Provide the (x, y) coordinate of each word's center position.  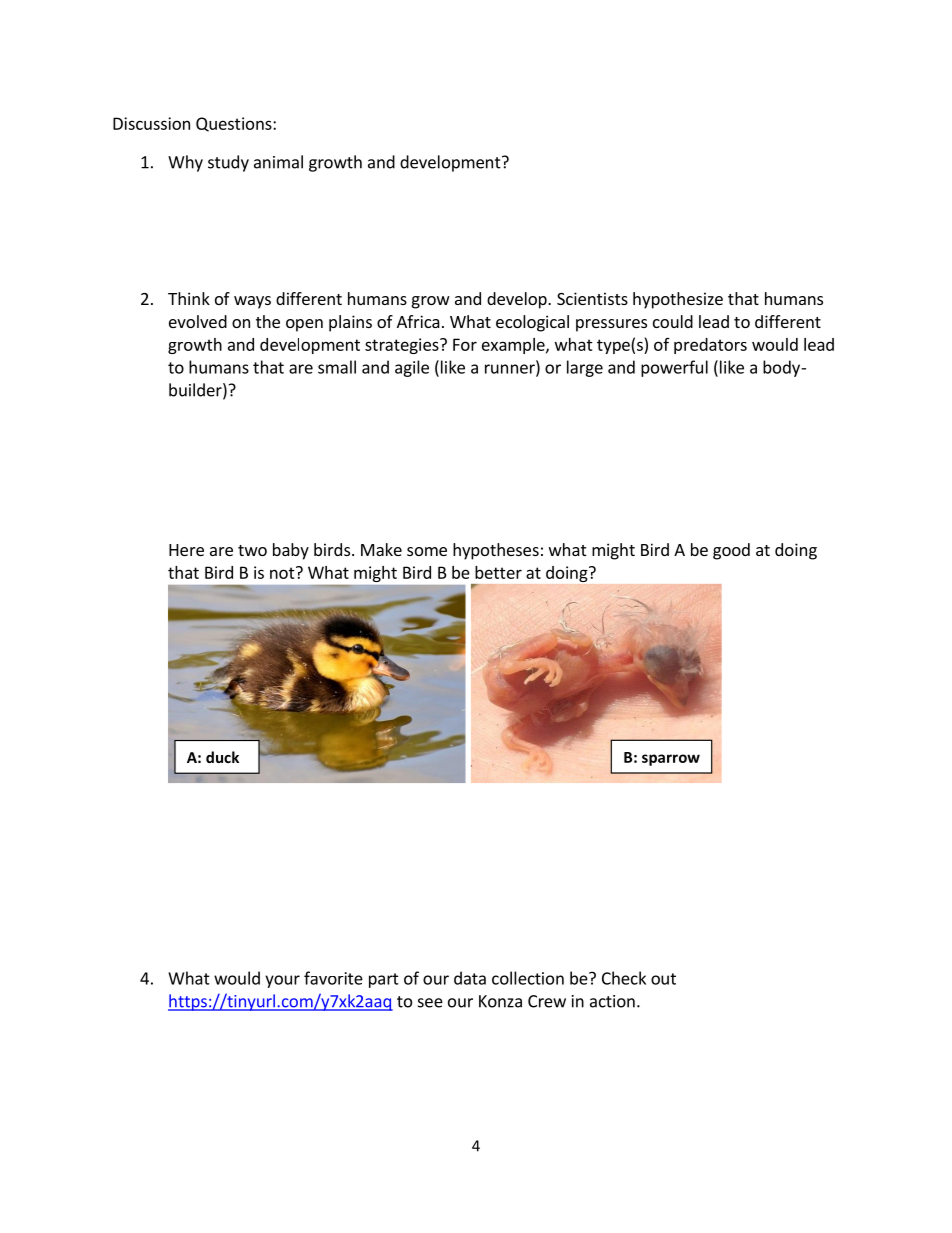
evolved (198, 321)
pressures (611, 325)
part (384, 980)
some (427, 551)
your (282, 981)
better (498, 572)
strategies (403, 346)
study (228, 163)
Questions (235, 124)
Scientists (592, 298)
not (282, 573)
